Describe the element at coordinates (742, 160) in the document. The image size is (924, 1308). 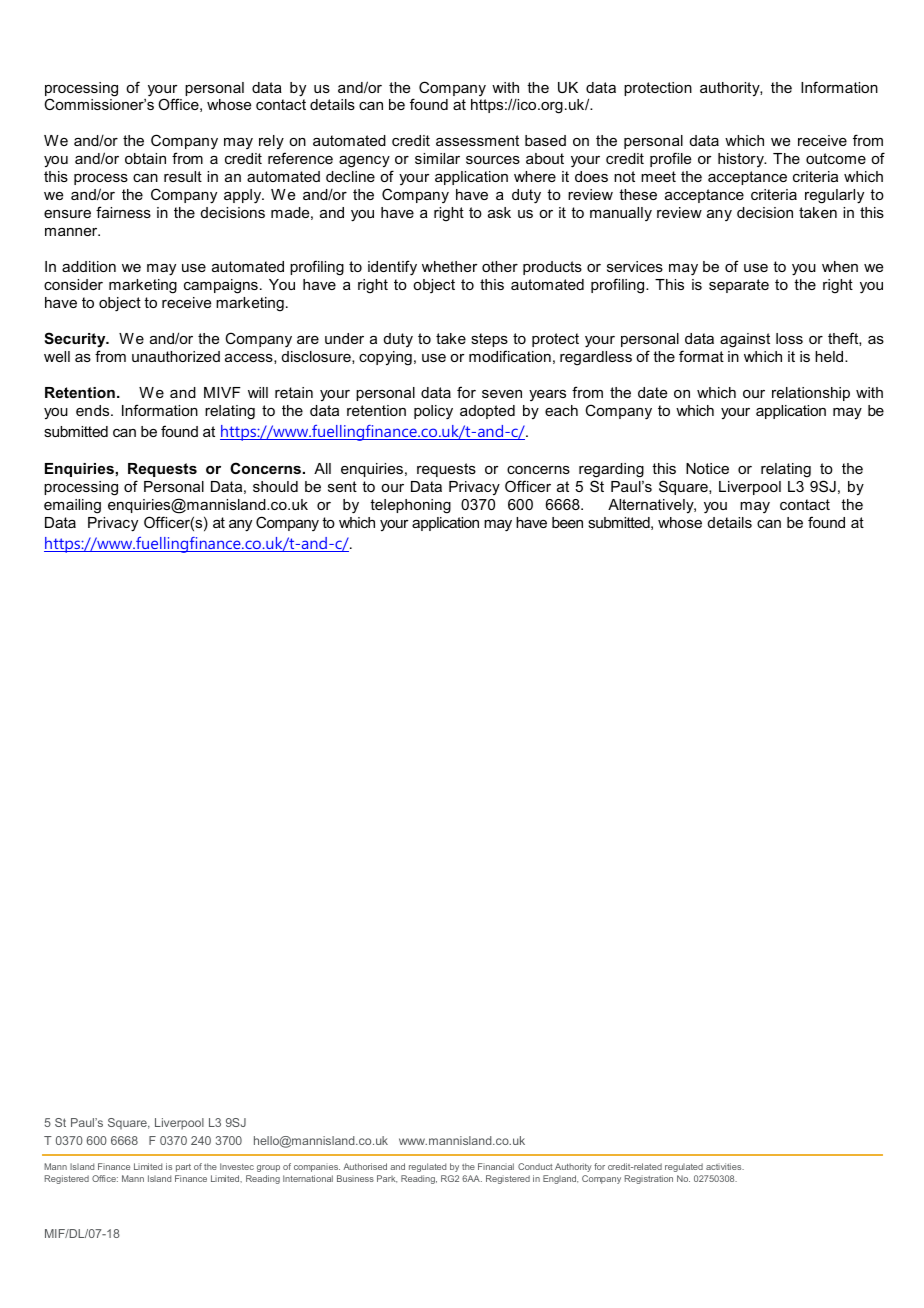
I see `history` at that location.
